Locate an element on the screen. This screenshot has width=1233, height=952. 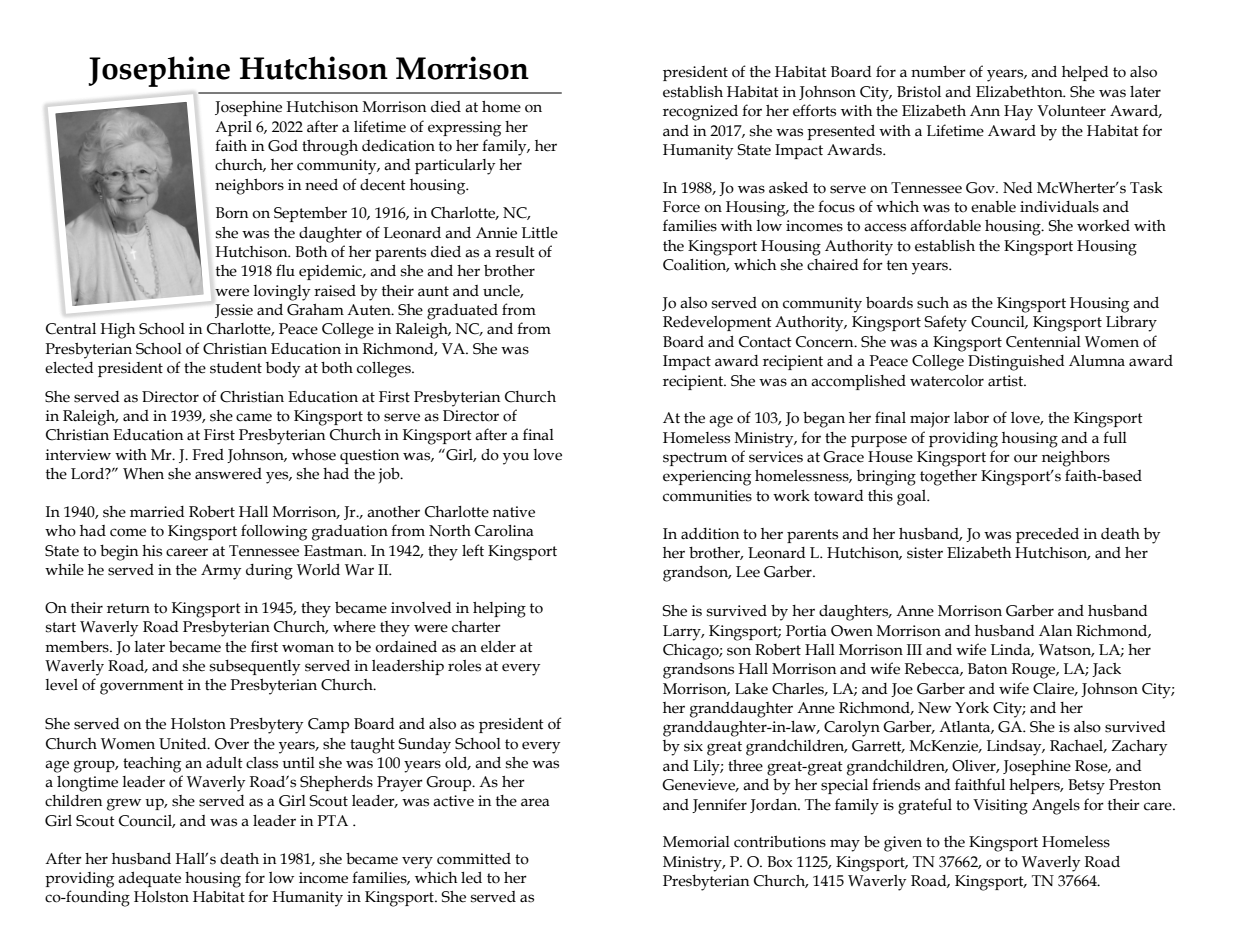
elder is located at coordinates (498, 647).
